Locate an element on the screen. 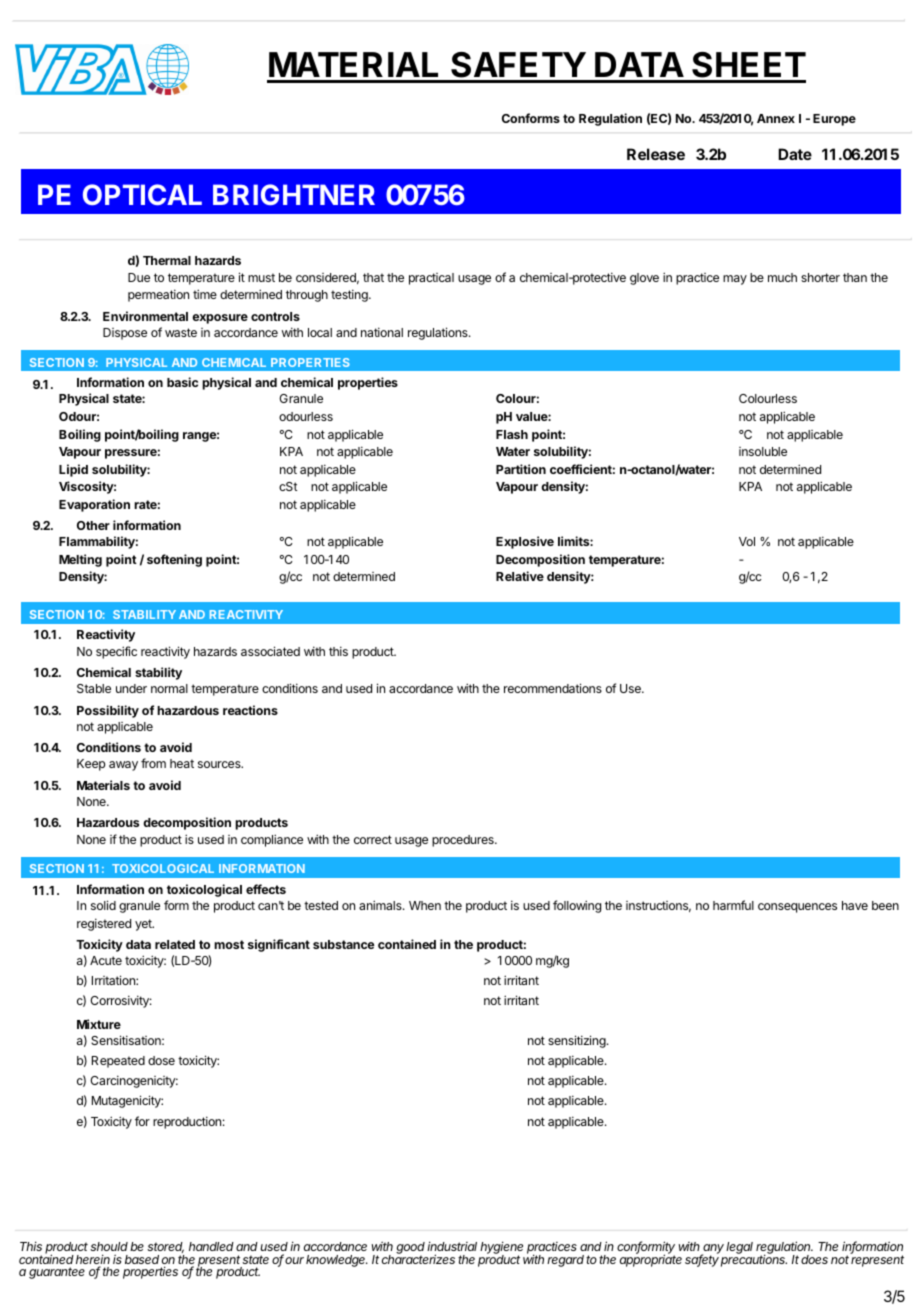  Date is located at coordinates (795, 154).
